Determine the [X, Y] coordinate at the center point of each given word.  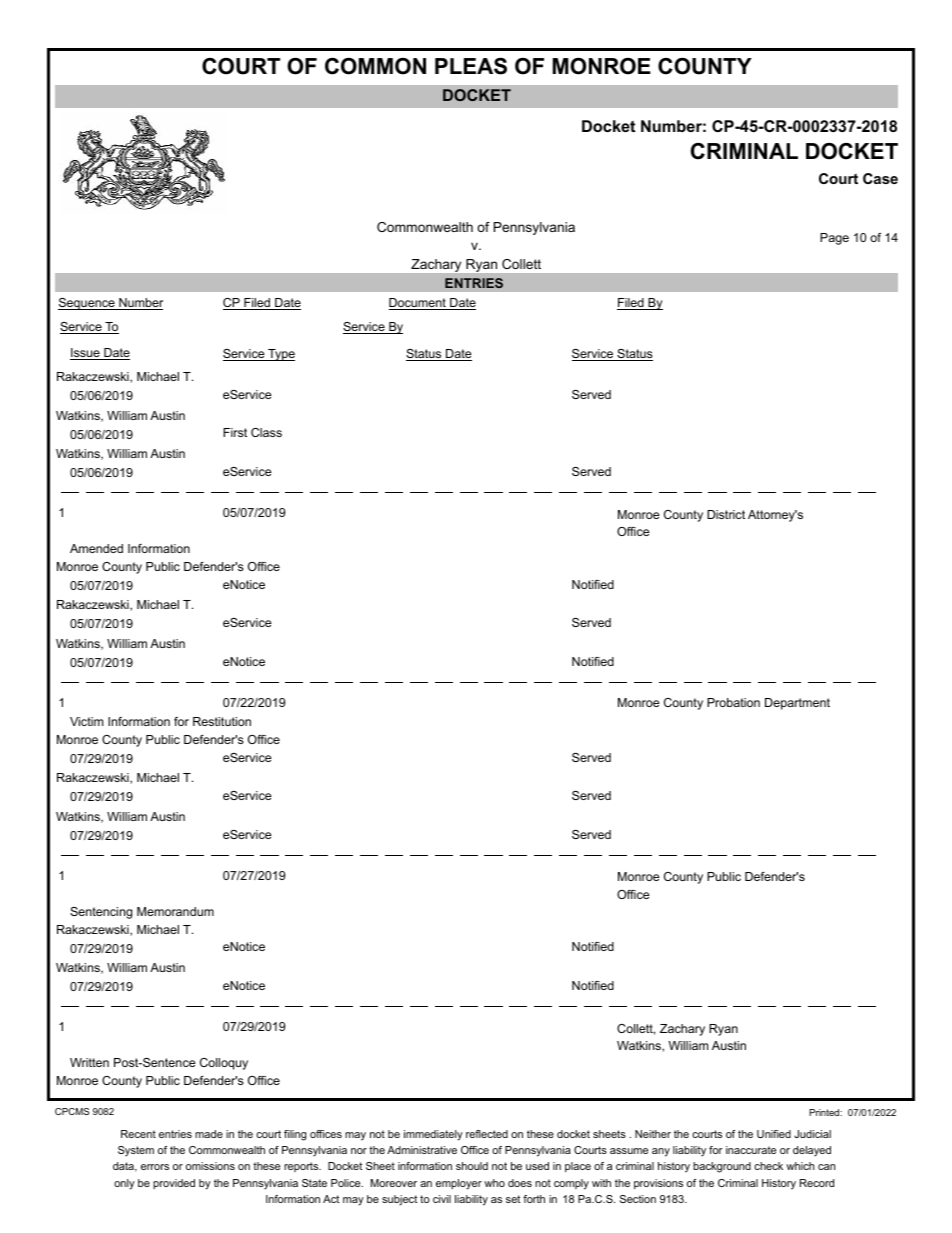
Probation [733, 702]
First [235, 432]
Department [797, 704]
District [726, 514]
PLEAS [471, 66]
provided [174, 1184]
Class [266, 432]
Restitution [222, 721]
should [472, 1166]
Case [880, 178]
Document [418, 304]
